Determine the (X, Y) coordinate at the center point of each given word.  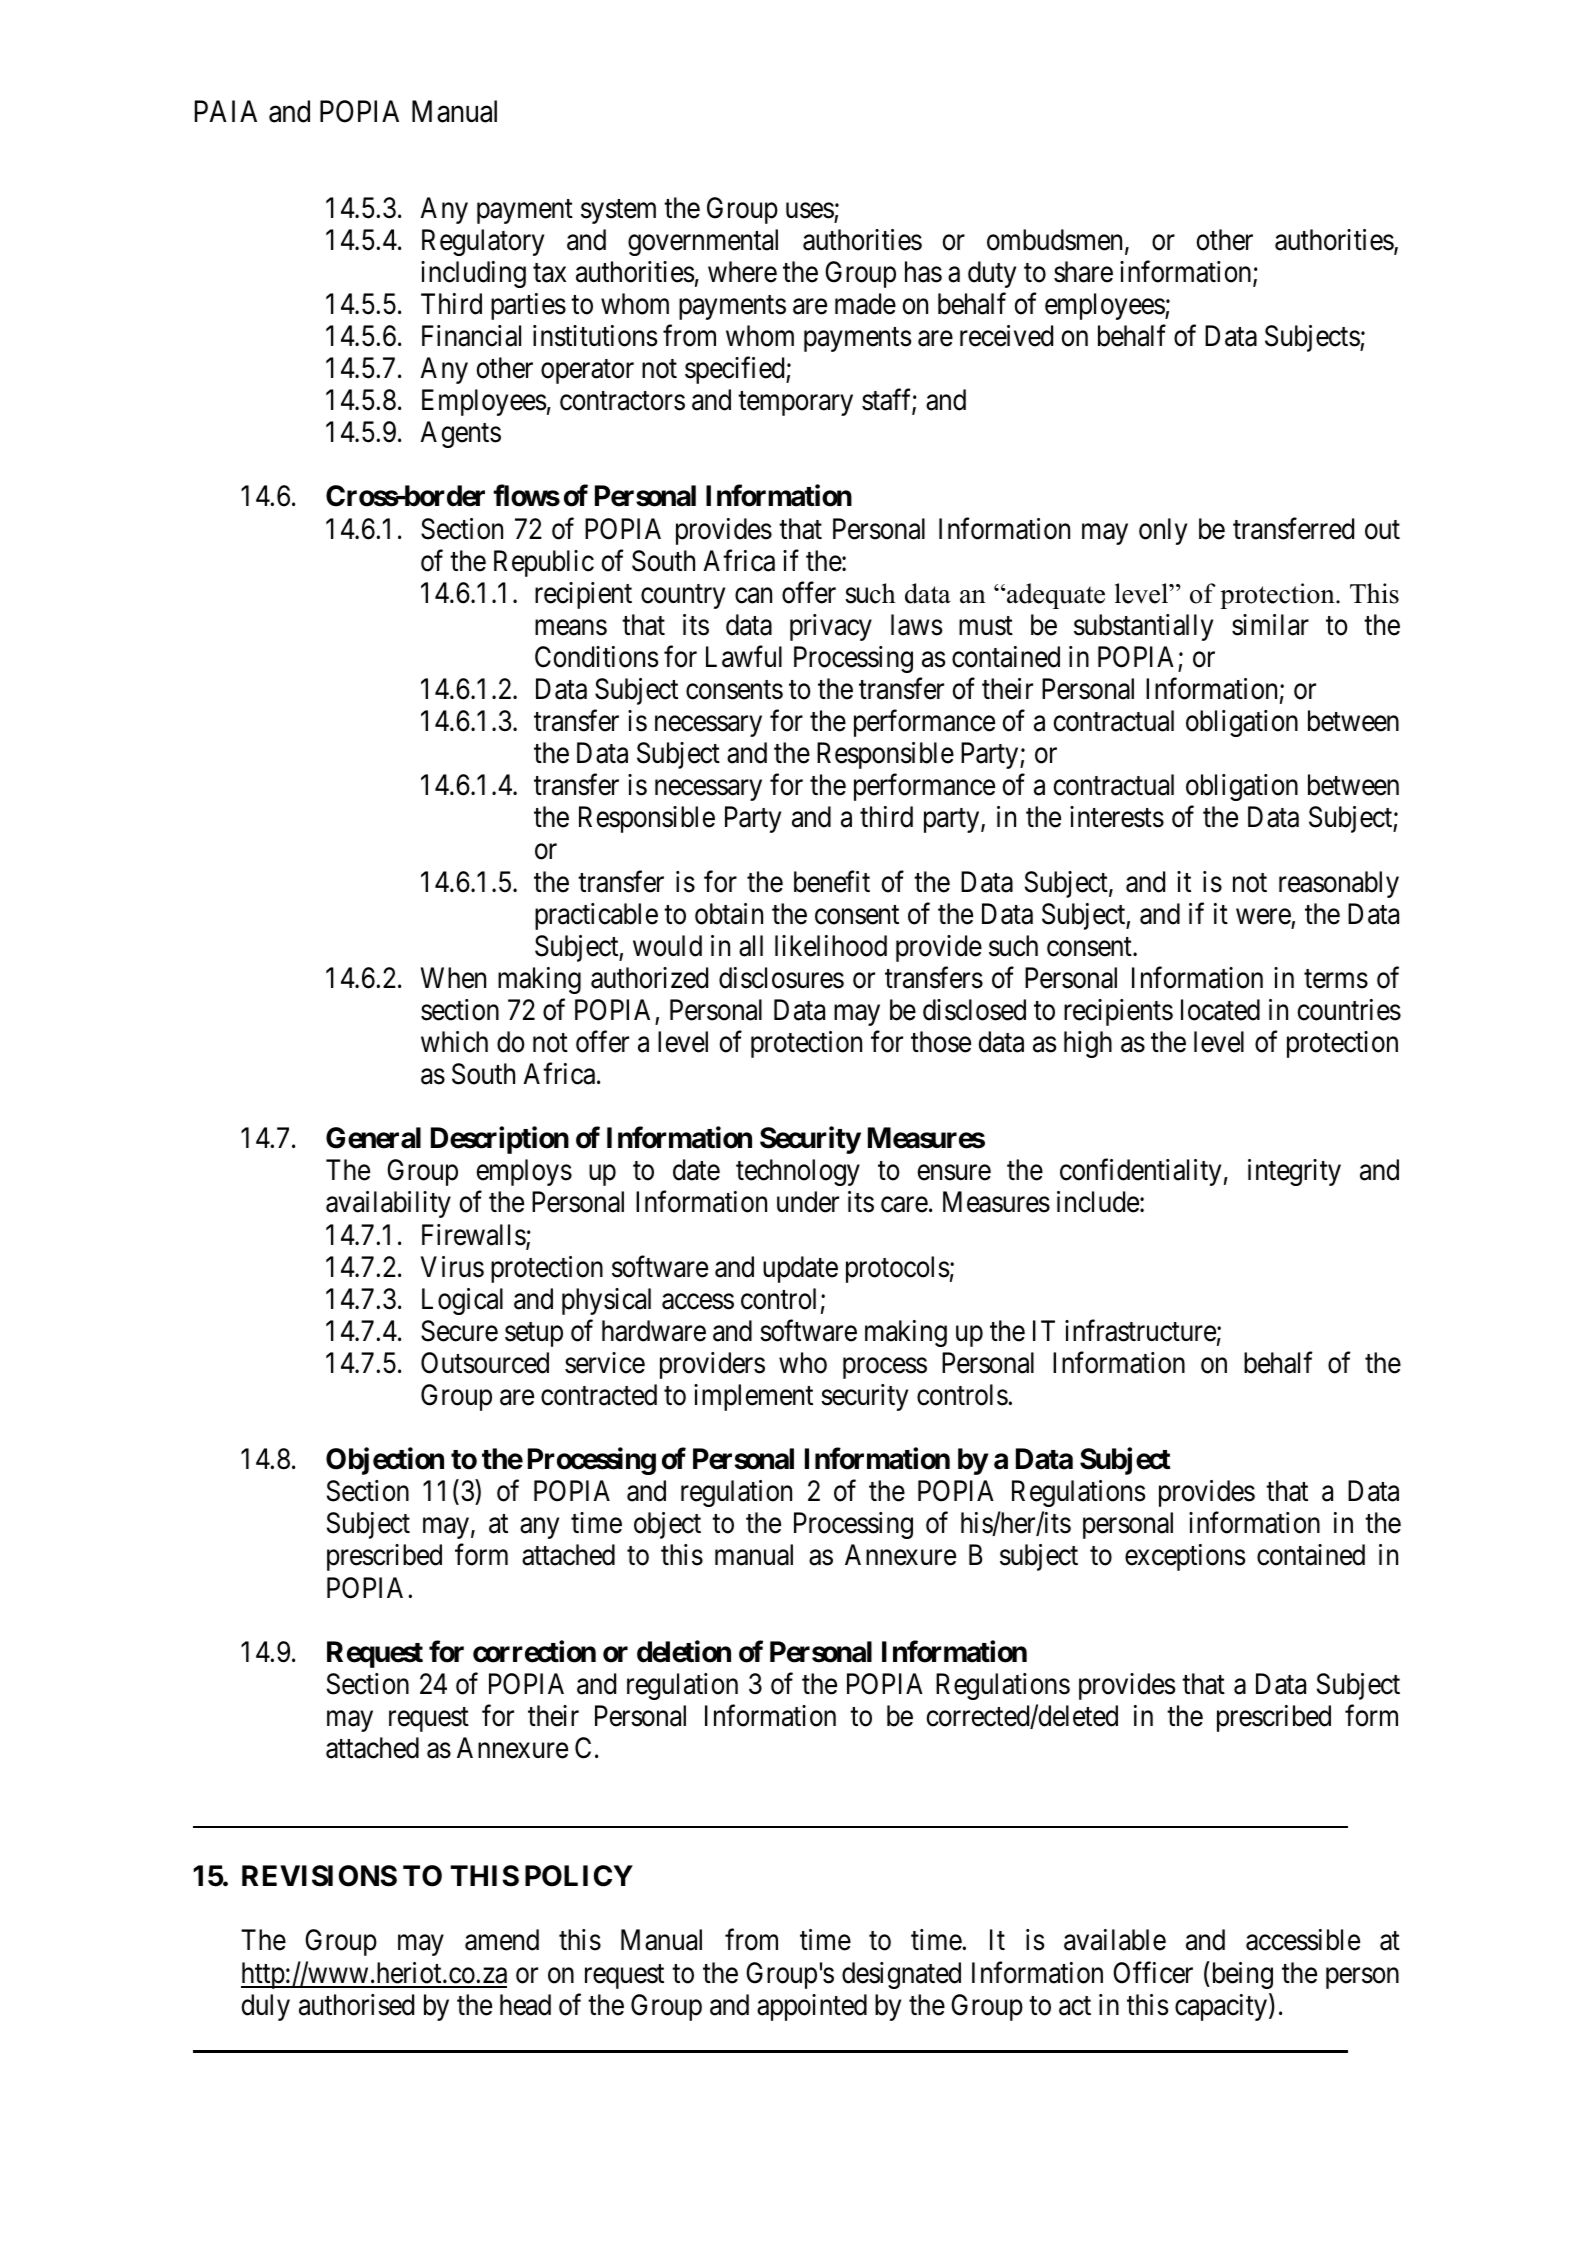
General (373, 1138)
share (1083, 272)
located (1220, 1010)
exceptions (1185, 1557)
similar (1270, 625)
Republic (544, 563)
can (753, 596)
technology (798, 1172)
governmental (703, 242)
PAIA (226, 111)
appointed (812, 2007)
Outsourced (485, 1363)
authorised (356, 2005)
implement (753, 1397)
